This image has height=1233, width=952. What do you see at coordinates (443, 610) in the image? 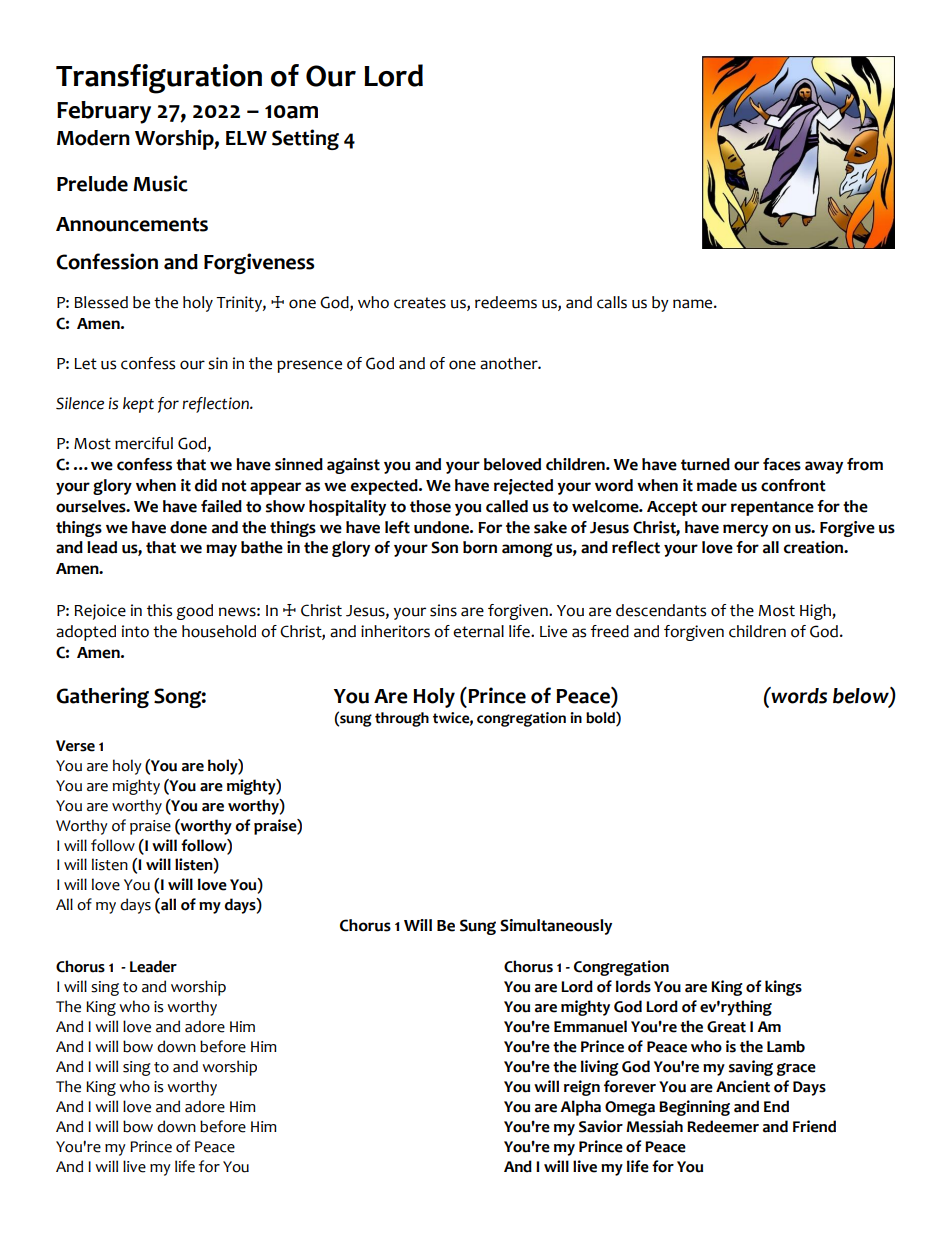
I see `sins` at bounding box center [443, 610].
